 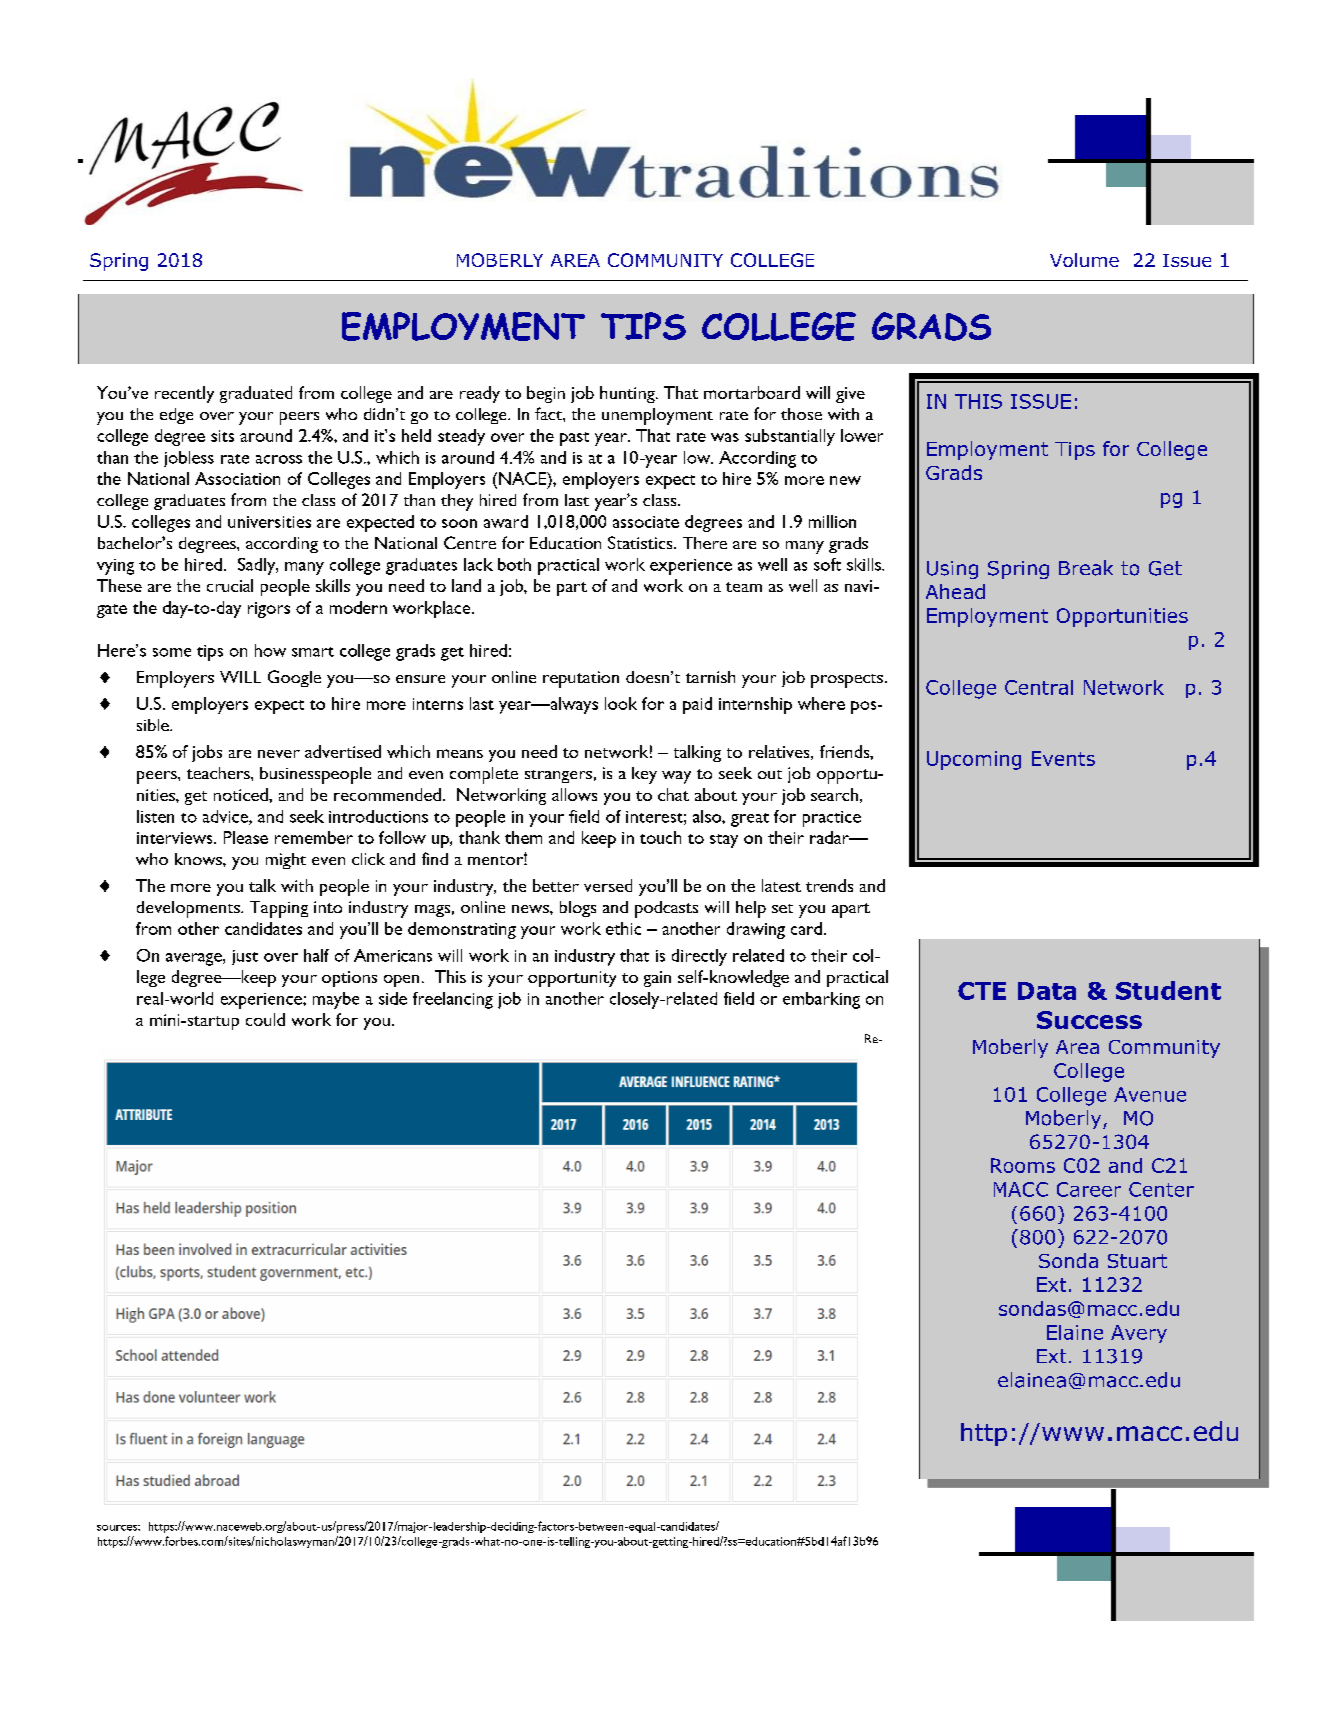 What do you see at coordinates (673, 794) in the image?
I see `chat` at bounding box center [673, 794].
